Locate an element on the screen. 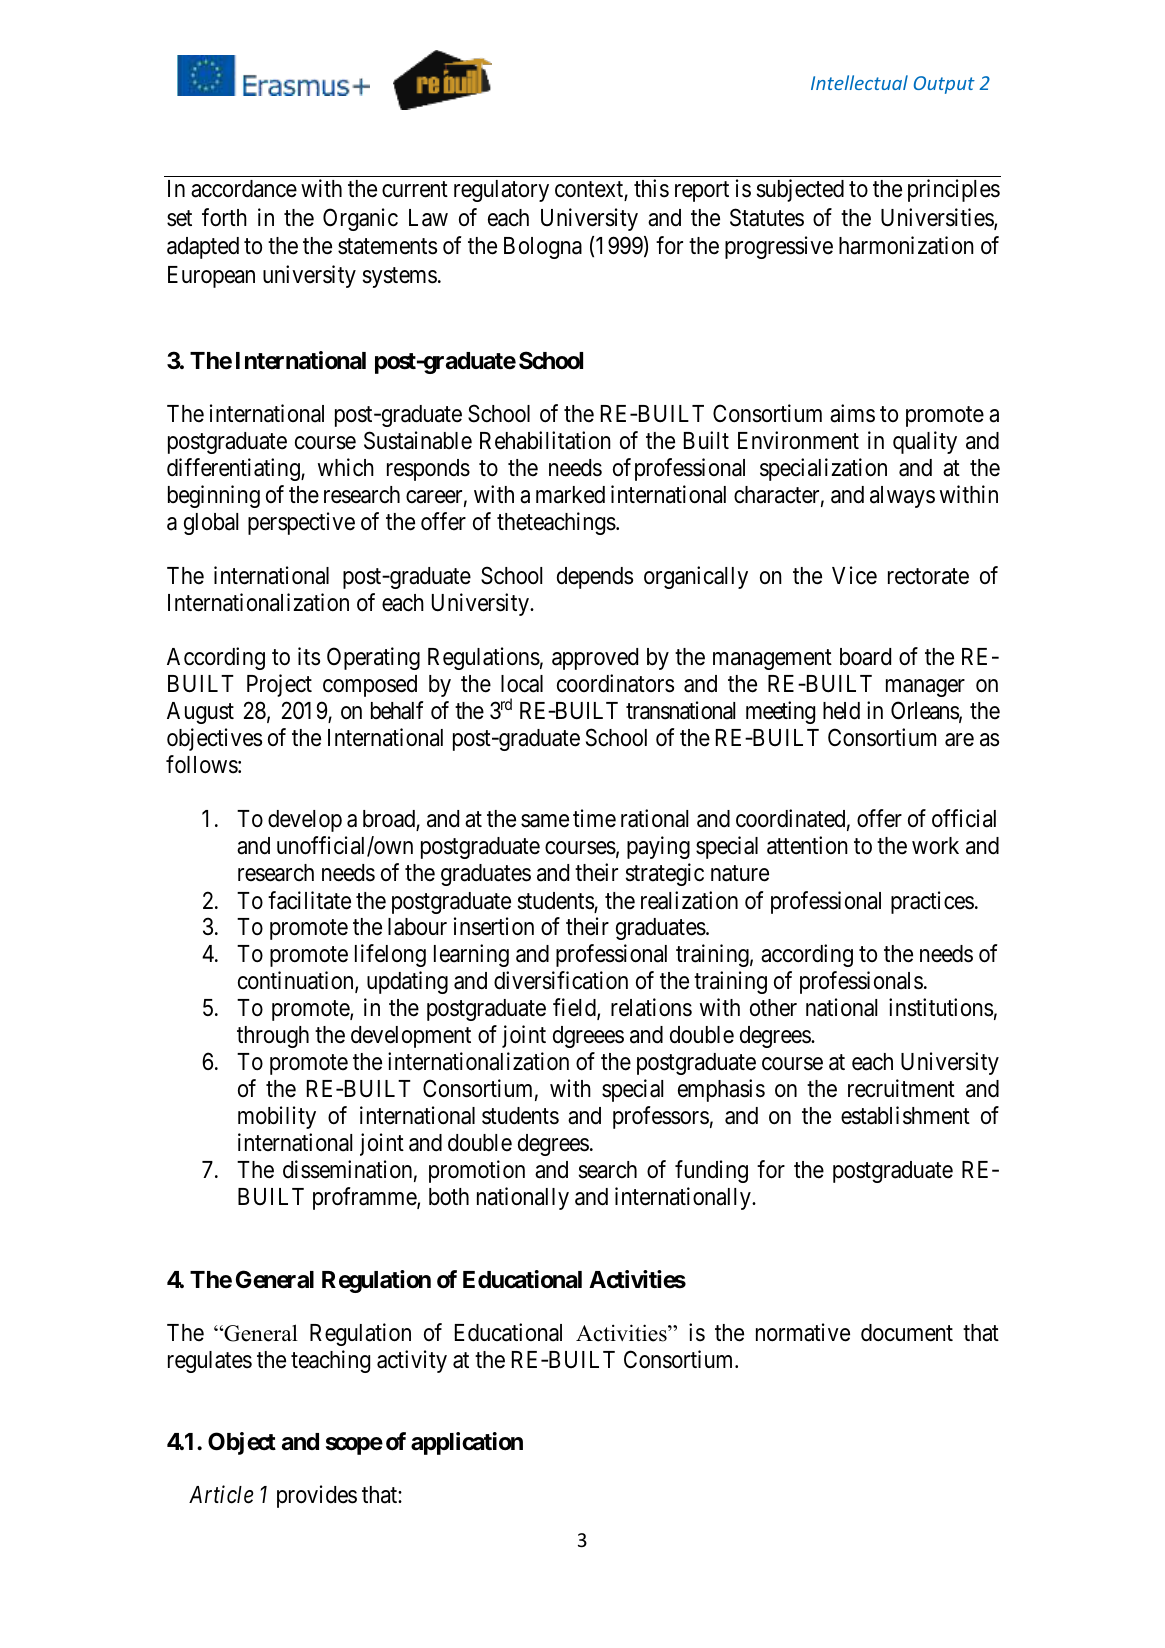  August is located at coordinates (200, 713).
